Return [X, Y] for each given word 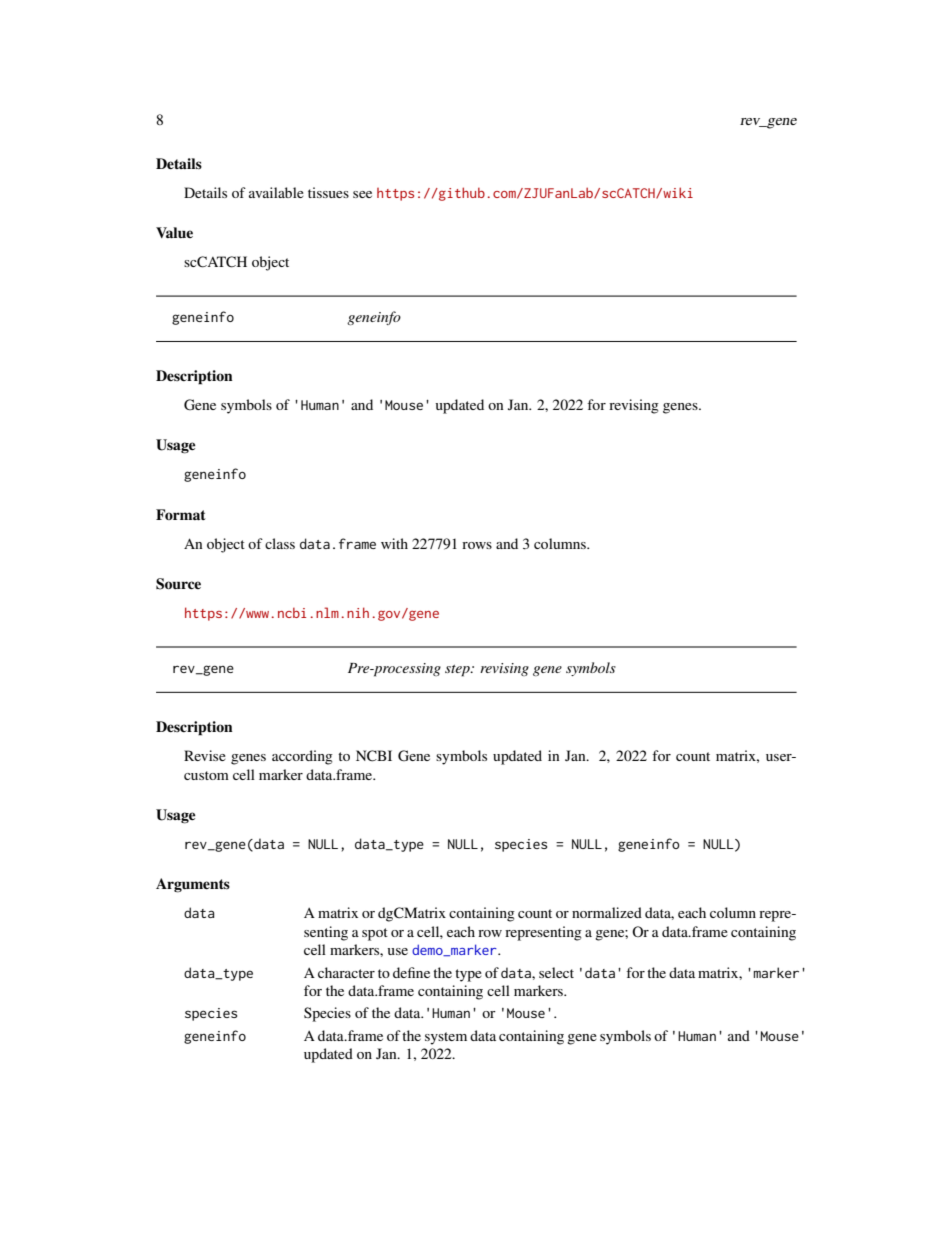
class [280, 543]
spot [375, 934]
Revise [205, 755]
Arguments [193, 885]
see [362, 194]
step [458, 671]
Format [181, 514]
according [302, 757]
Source [178, 584]
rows [477, 545]
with [394, 543]
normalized [607, 912]
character [346, 972]
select [556, 972]
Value [174, 232]
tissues [328, 192]
